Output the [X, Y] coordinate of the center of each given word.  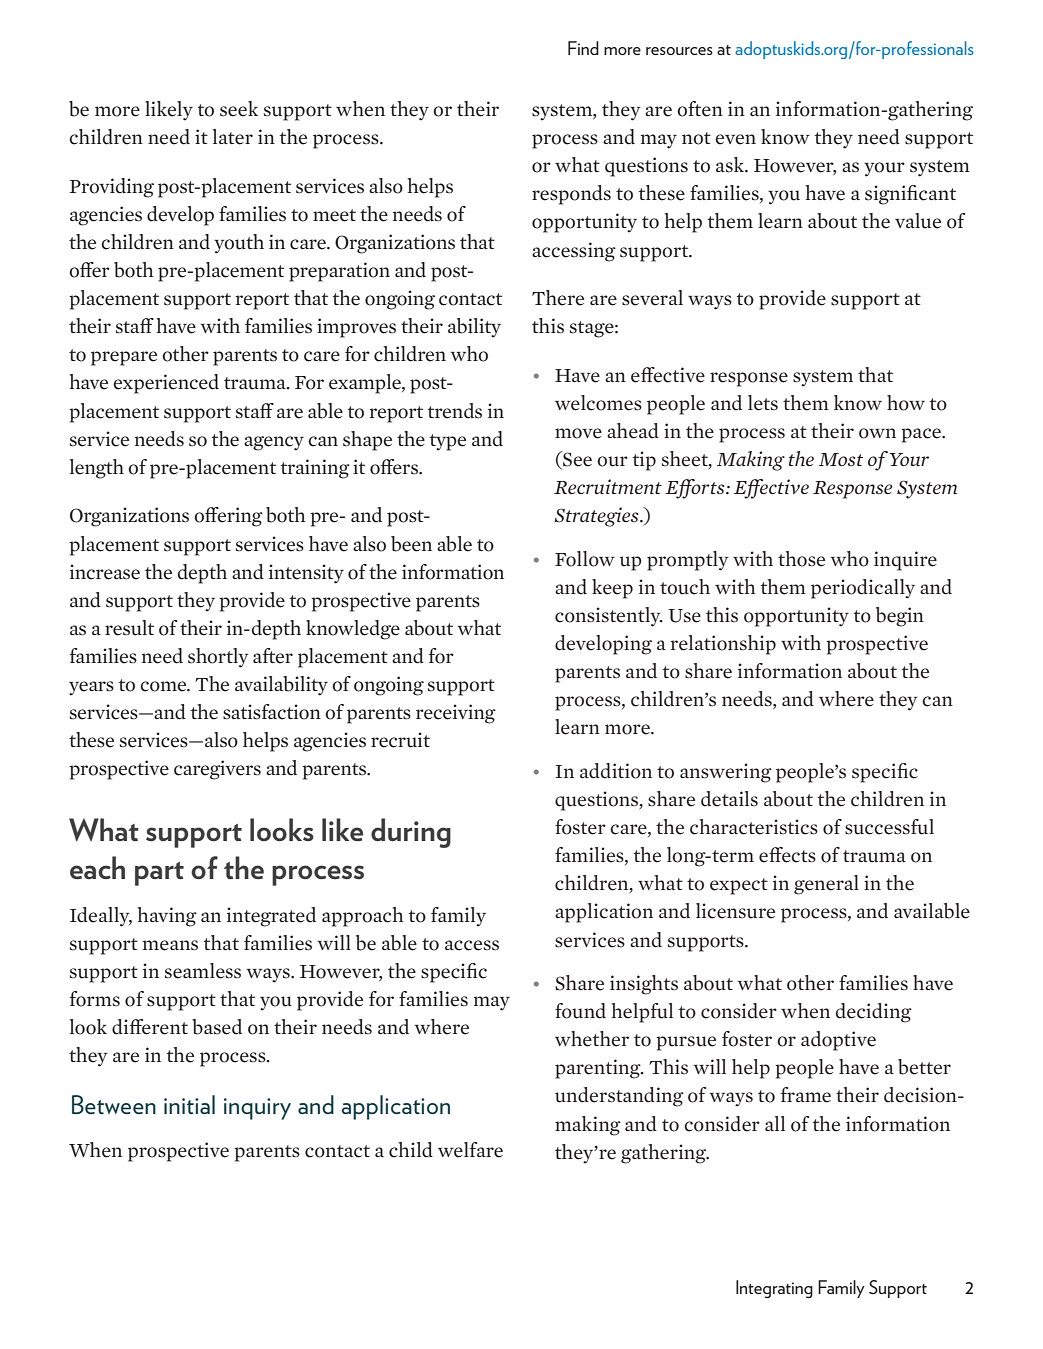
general [826, 885]
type [448, 442]
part [159, 874]
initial [189, 1104]
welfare [470, 1150]
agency [274, 443]
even [735, 139]
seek [239, 109]
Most [841, 459]
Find [583, 48]
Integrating [774, 1289]
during [411, 833]
